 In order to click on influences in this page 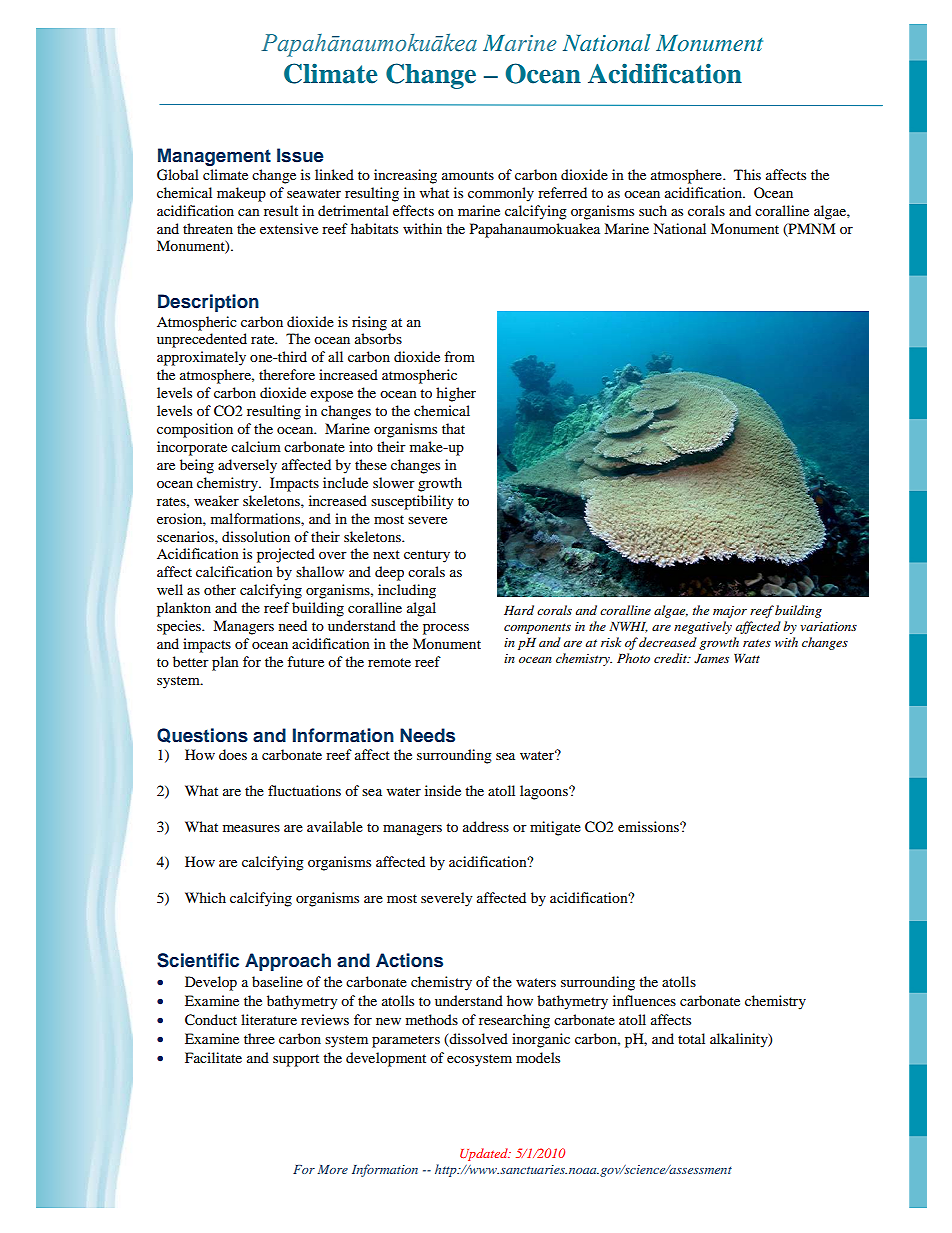, I will do `click(644, 1000)`.
